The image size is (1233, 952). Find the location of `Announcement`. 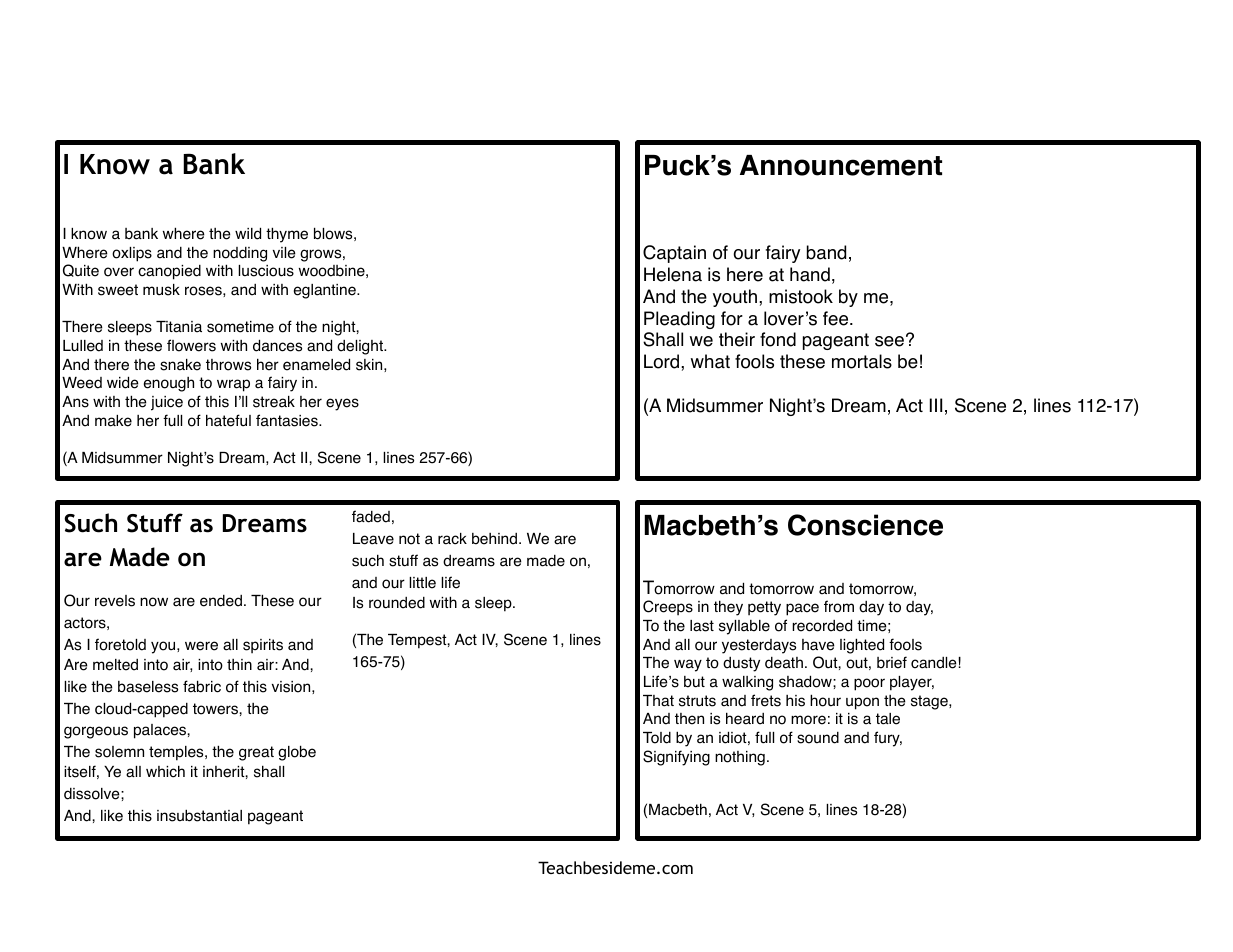

Announcement is located at coordinates (841, 165).
